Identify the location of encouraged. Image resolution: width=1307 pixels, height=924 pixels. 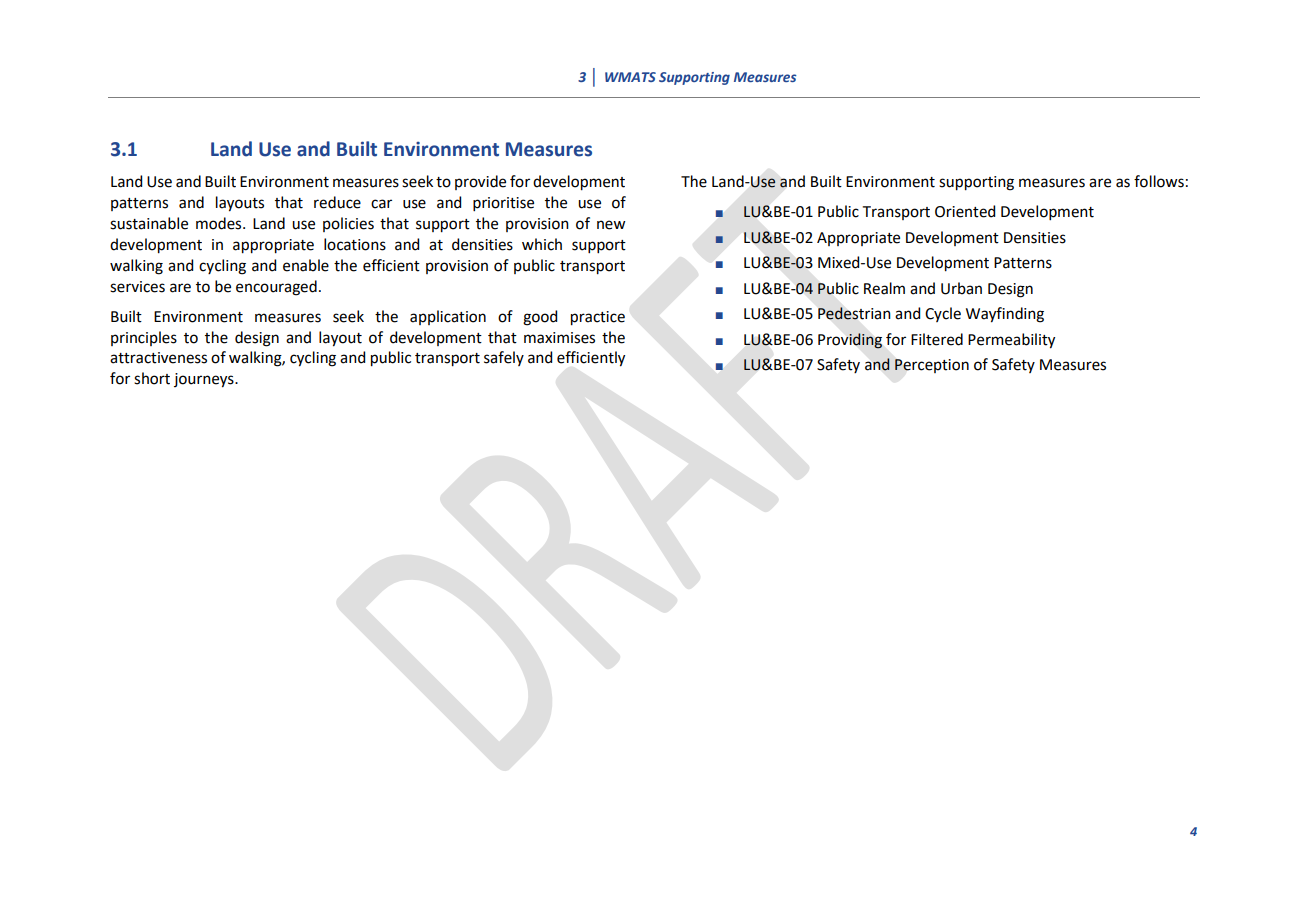
(276, 288).
